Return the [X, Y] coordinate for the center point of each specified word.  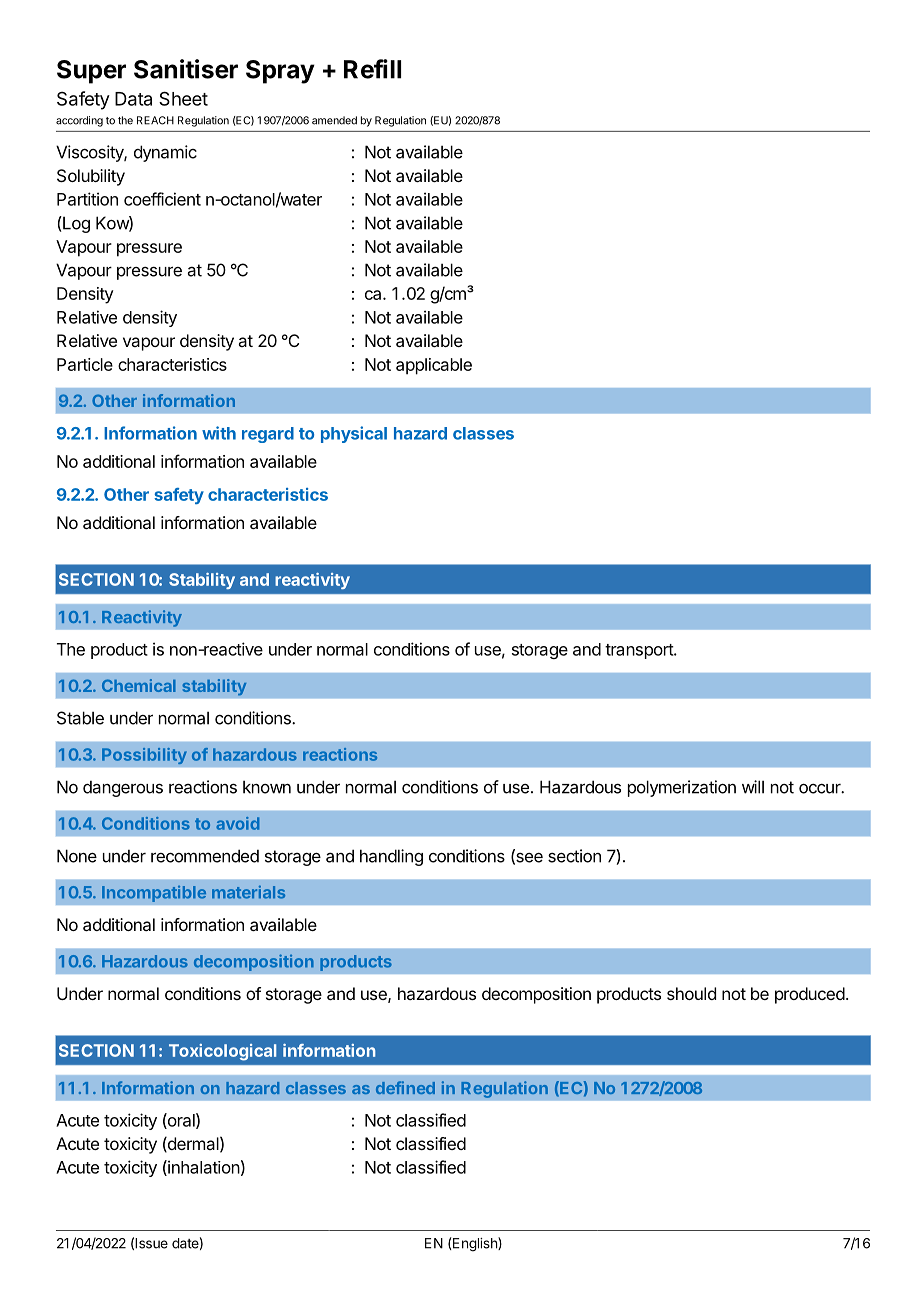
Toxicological [222, 1052]
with [219, 433]
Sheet [183, 98]
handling [391, 857]
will [753, 787]
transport [640, 651]
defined [405, 1087]
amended [334, 120]
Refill [372, 69]
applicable [434, 366]
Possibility [144, 756]
